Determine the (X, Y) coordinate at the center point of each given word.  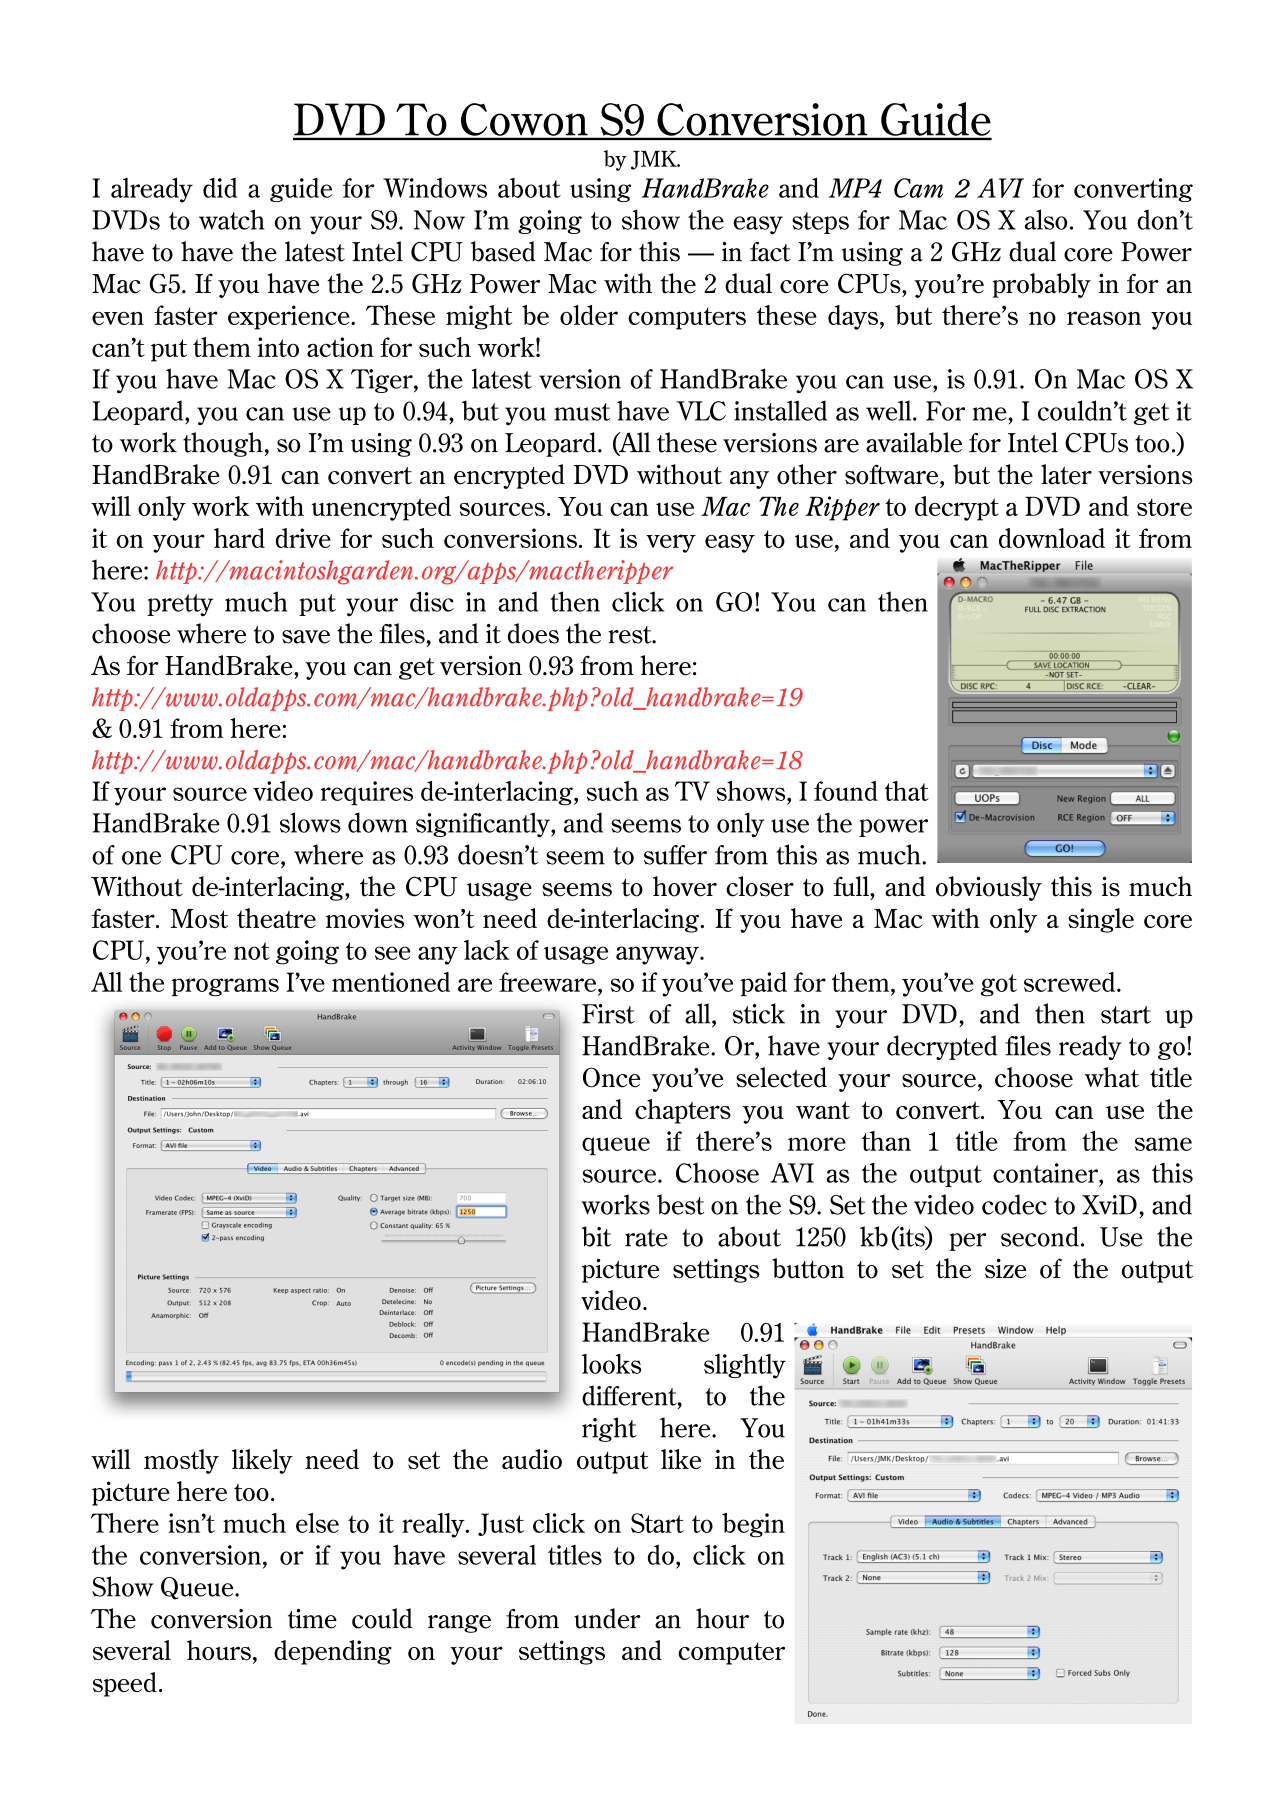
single (1101, 920)
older (589, 315)
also (1046, 219)
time (312, 1619)
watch (232, 219)
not (252, 951)
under (607, 1618)
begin (753, 1525)
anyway (658, 955)
